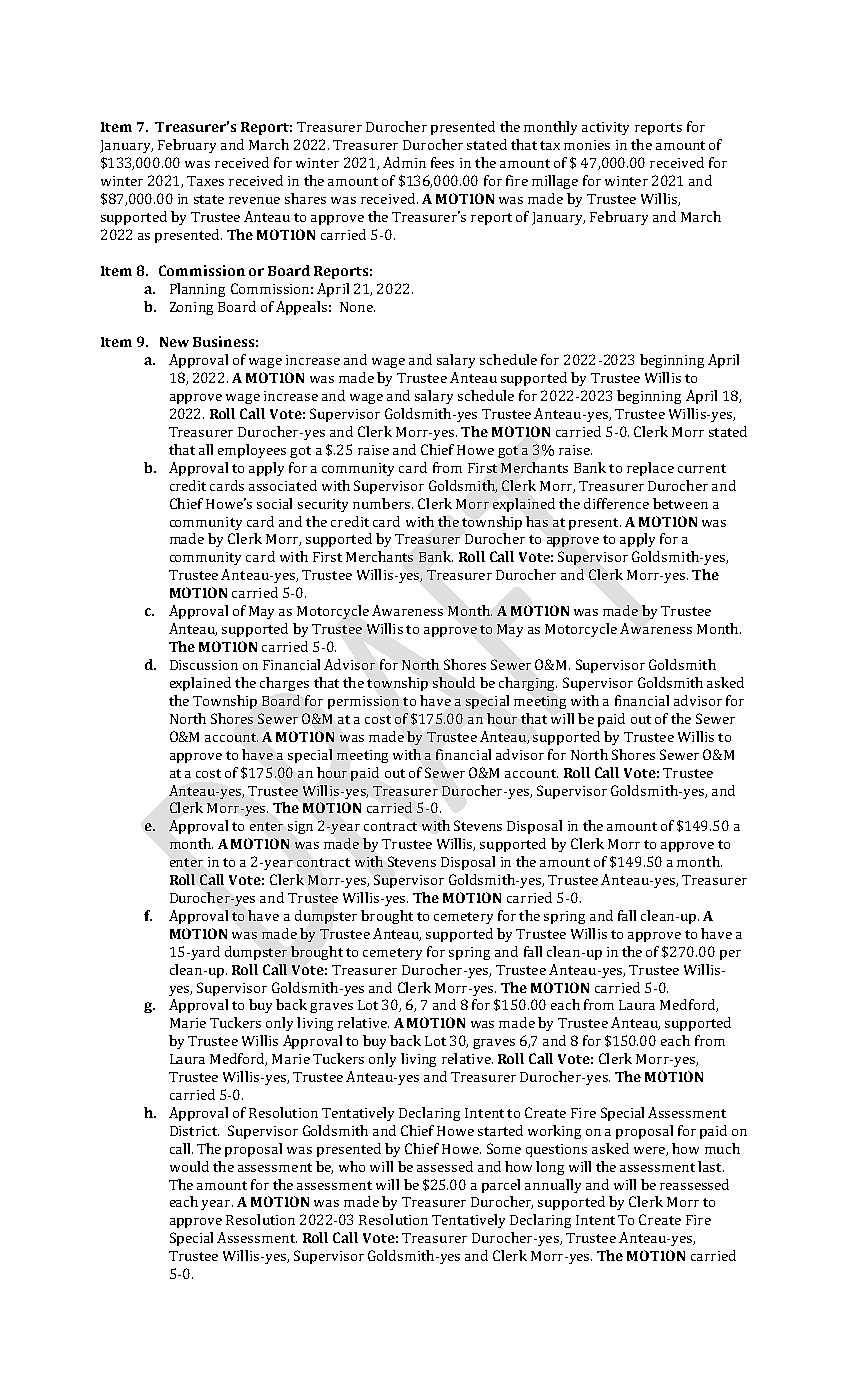 The height and width of the document is (1400, 849). What do you see at coordinates (605, 128) in the document?
I see `activity` at bounding box center [605, 128].
